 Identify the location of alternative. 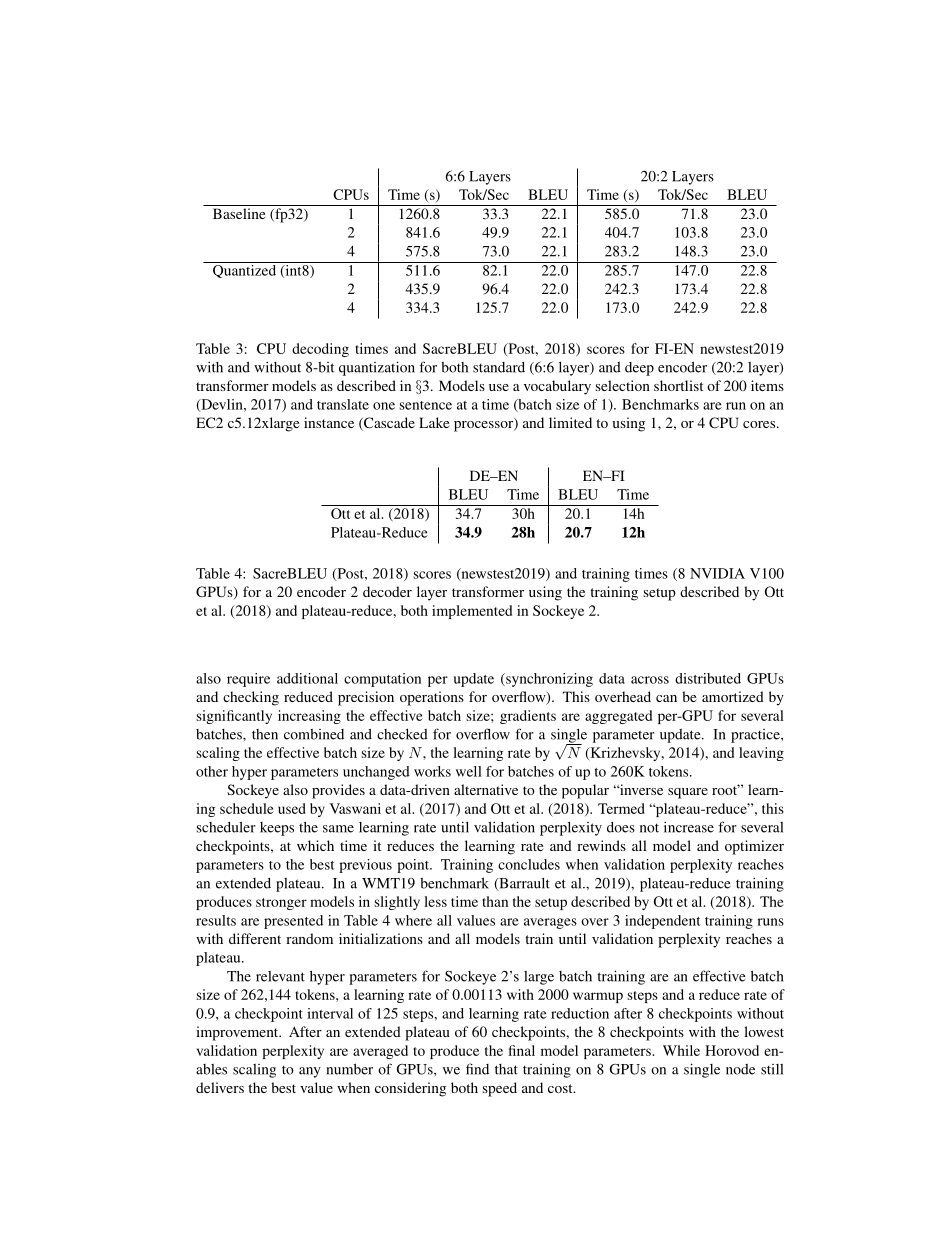
(486, 789).
